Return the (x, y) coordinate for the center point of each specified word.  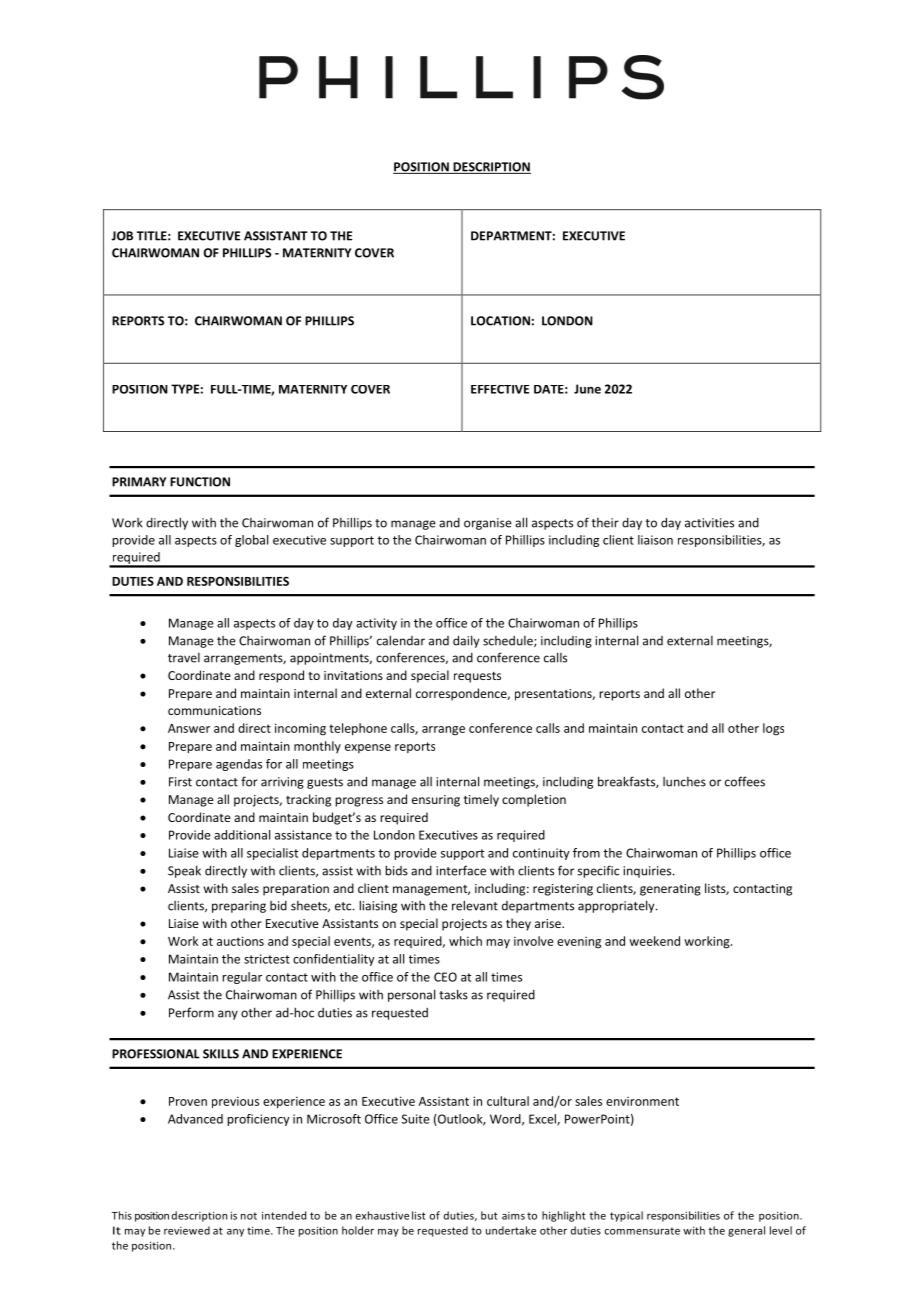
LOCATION (500, 321)
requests (477, 677)
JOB (122, 236)
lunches (684, 782)
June (587, 389)
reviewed (187, 1230)
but (489, 1215)
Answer (189, 728)
